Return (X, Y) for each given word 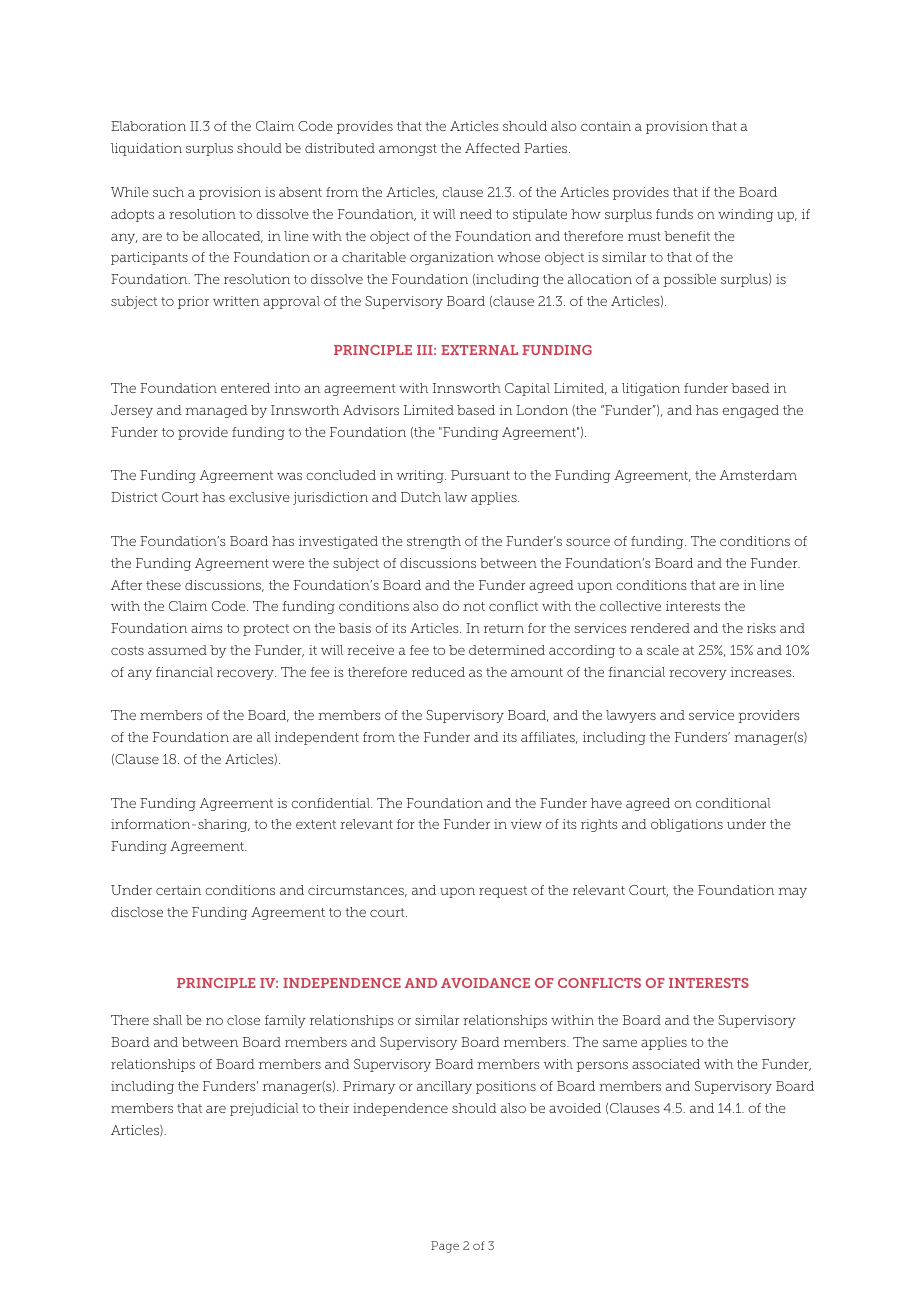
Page (445, 1247)
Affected (492, 148)
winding (745, 215)
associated (666, 1064)
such (168, 192)
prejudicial (264, 1109)
